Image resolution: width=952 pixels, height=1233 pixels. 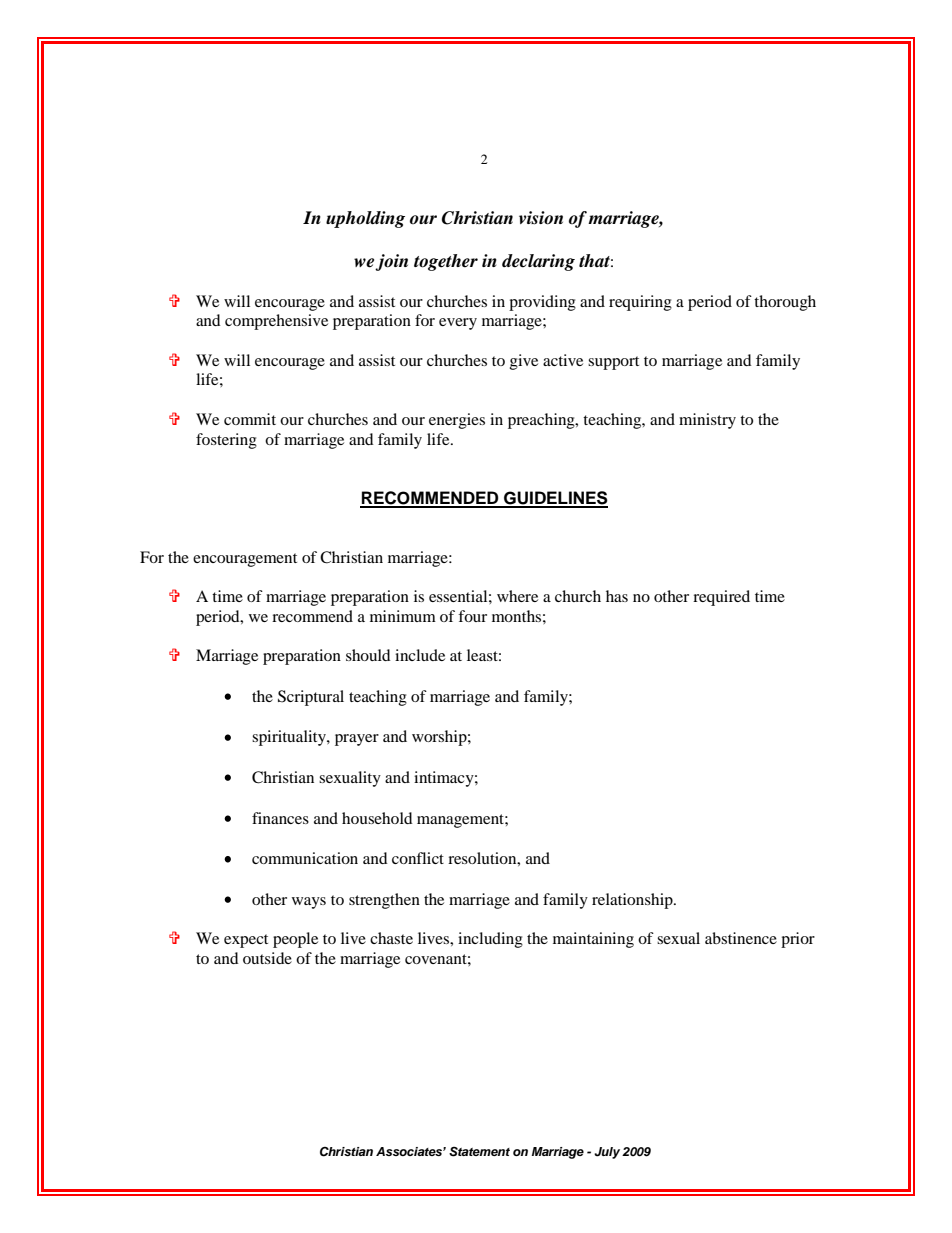 I want to click on people, so click(x=295, y=940).
